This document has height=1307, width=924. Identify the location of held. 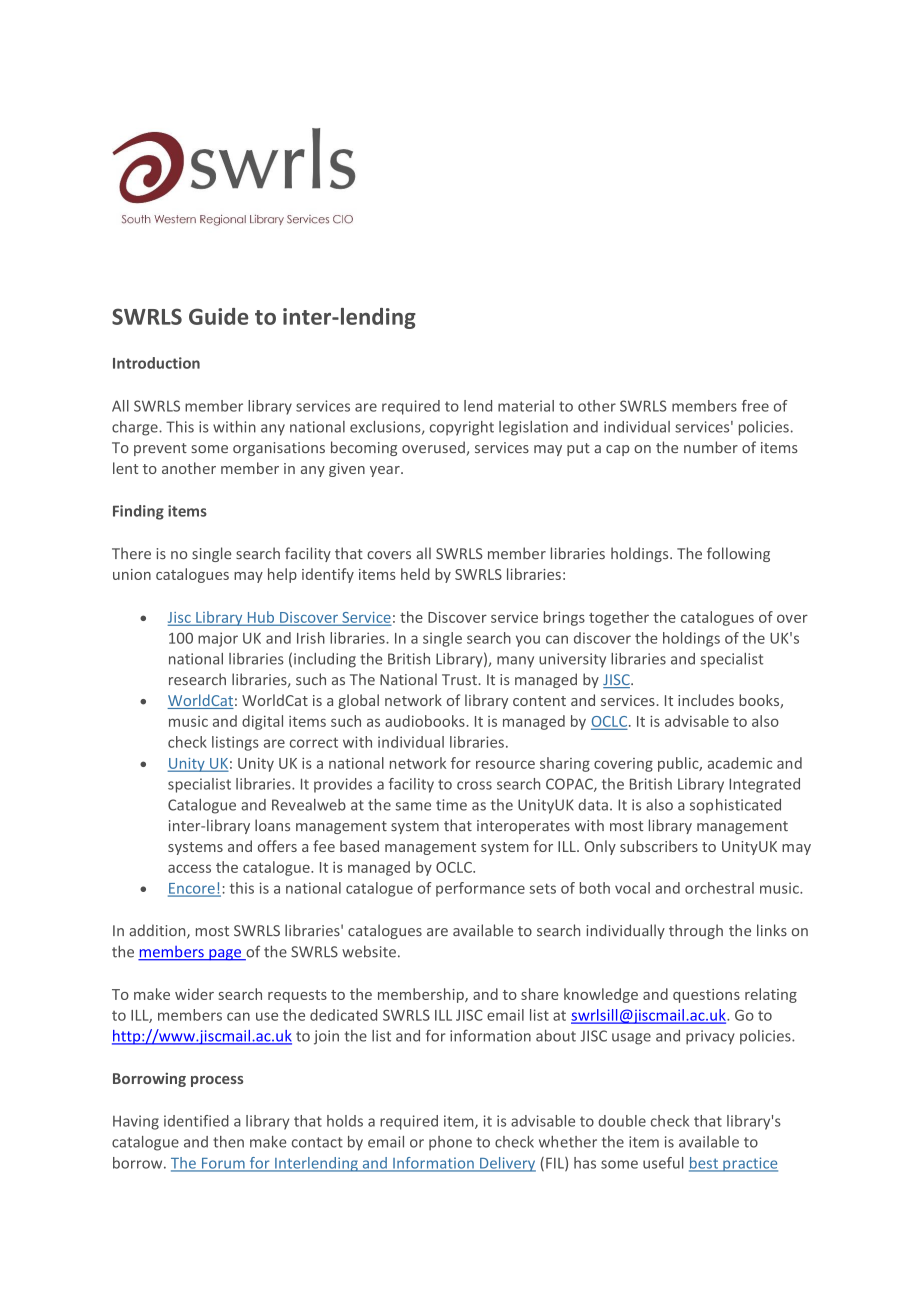
(415, 574).
